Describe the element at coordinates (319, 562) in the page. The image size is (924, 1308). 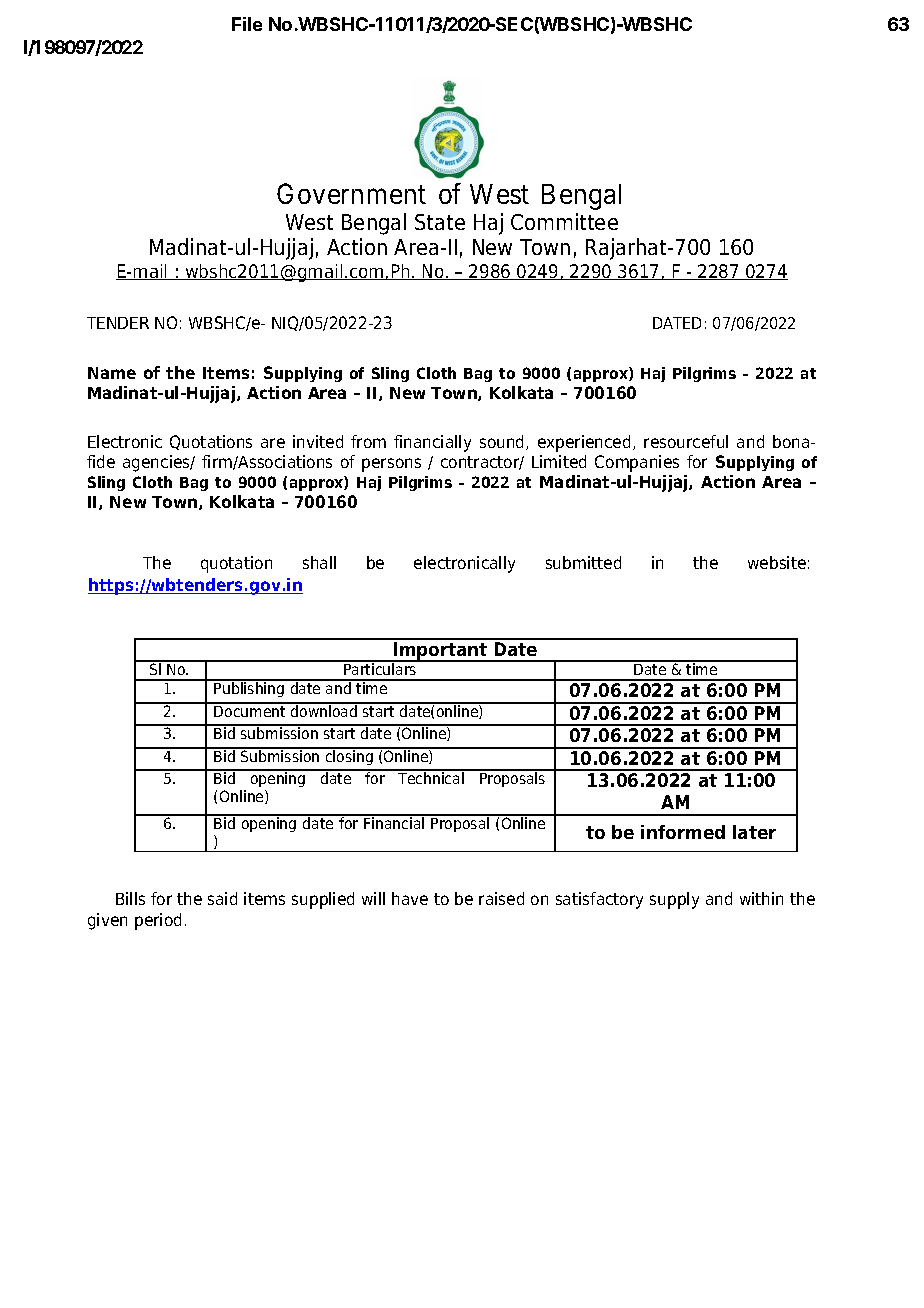
I see `shall` at that location.
